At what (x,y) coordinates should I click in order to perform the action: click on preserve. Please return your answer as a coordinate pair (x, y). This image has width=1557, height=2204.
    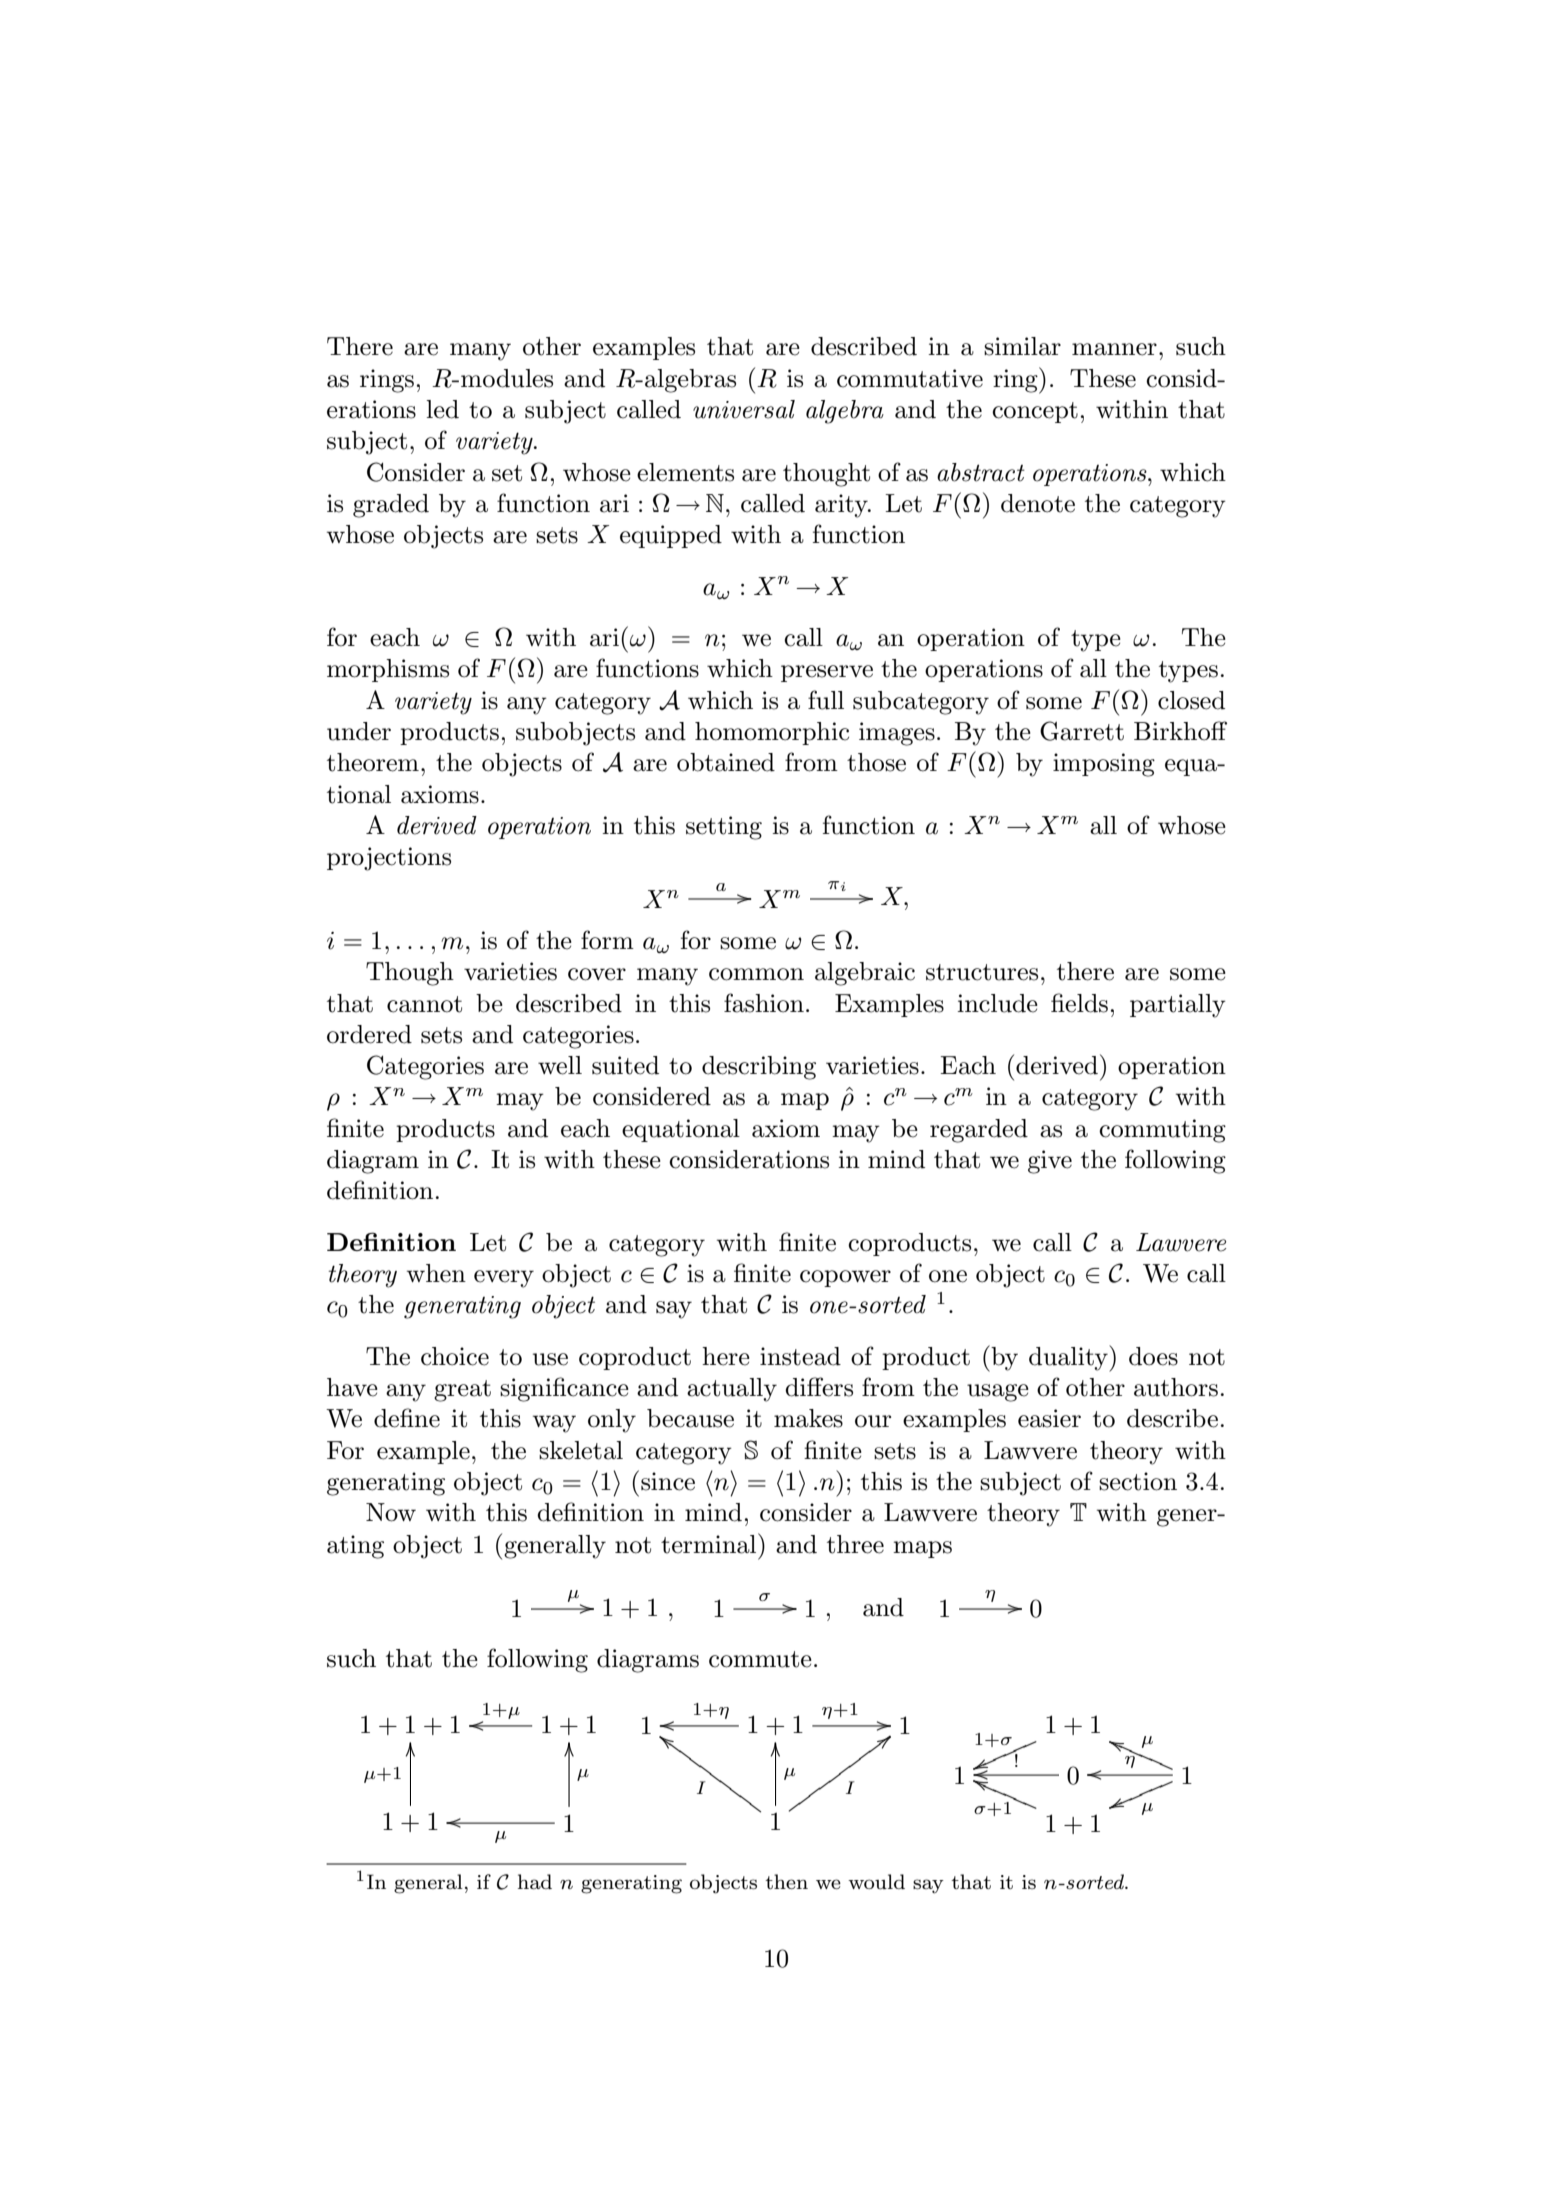
    Looking at the image, I should click on (827, 673).
